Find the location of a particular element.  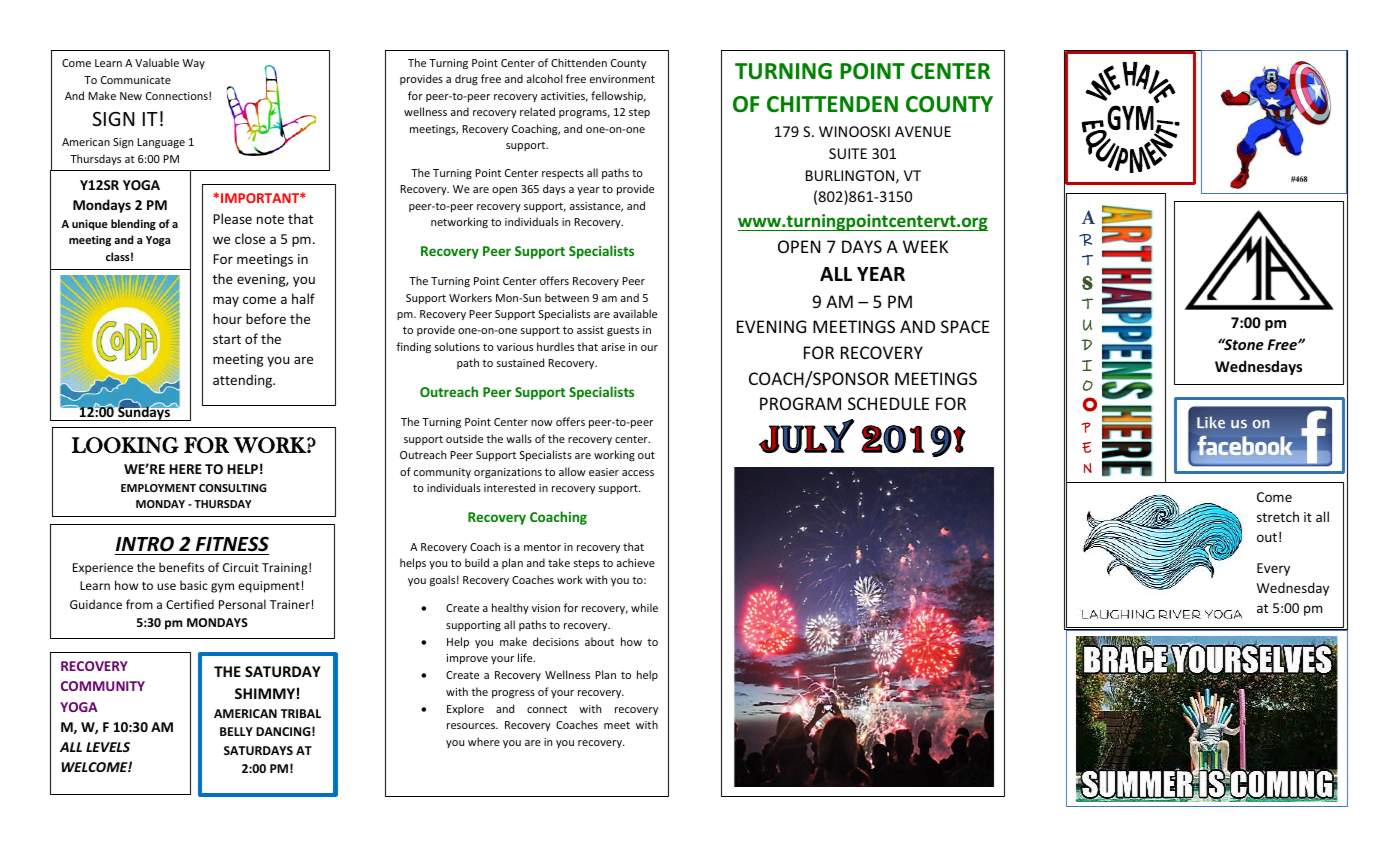

while is located at coordinates (644, 607).
